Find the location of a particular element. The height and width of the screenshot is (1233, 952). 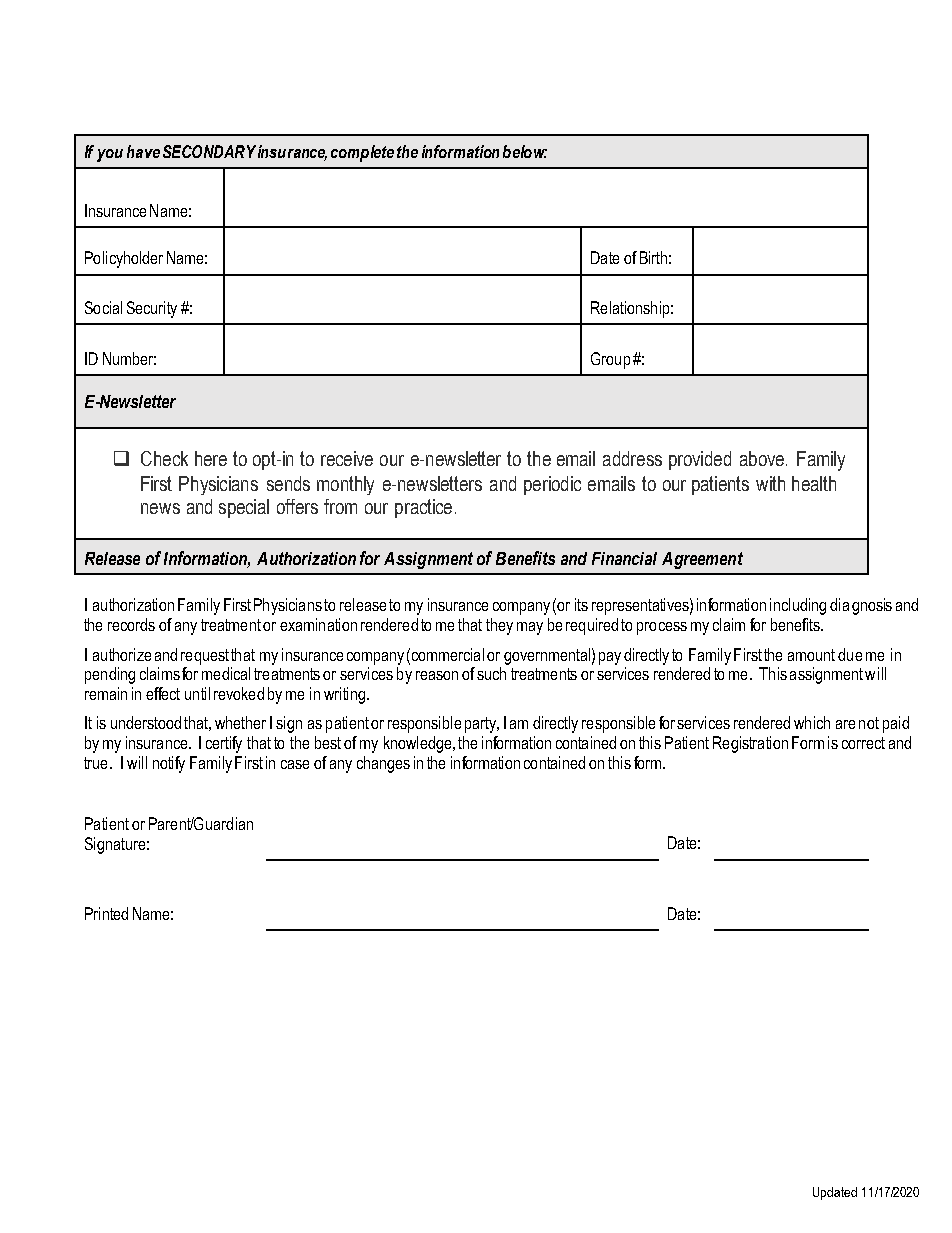

Group is located at coordinates (610, 360).
